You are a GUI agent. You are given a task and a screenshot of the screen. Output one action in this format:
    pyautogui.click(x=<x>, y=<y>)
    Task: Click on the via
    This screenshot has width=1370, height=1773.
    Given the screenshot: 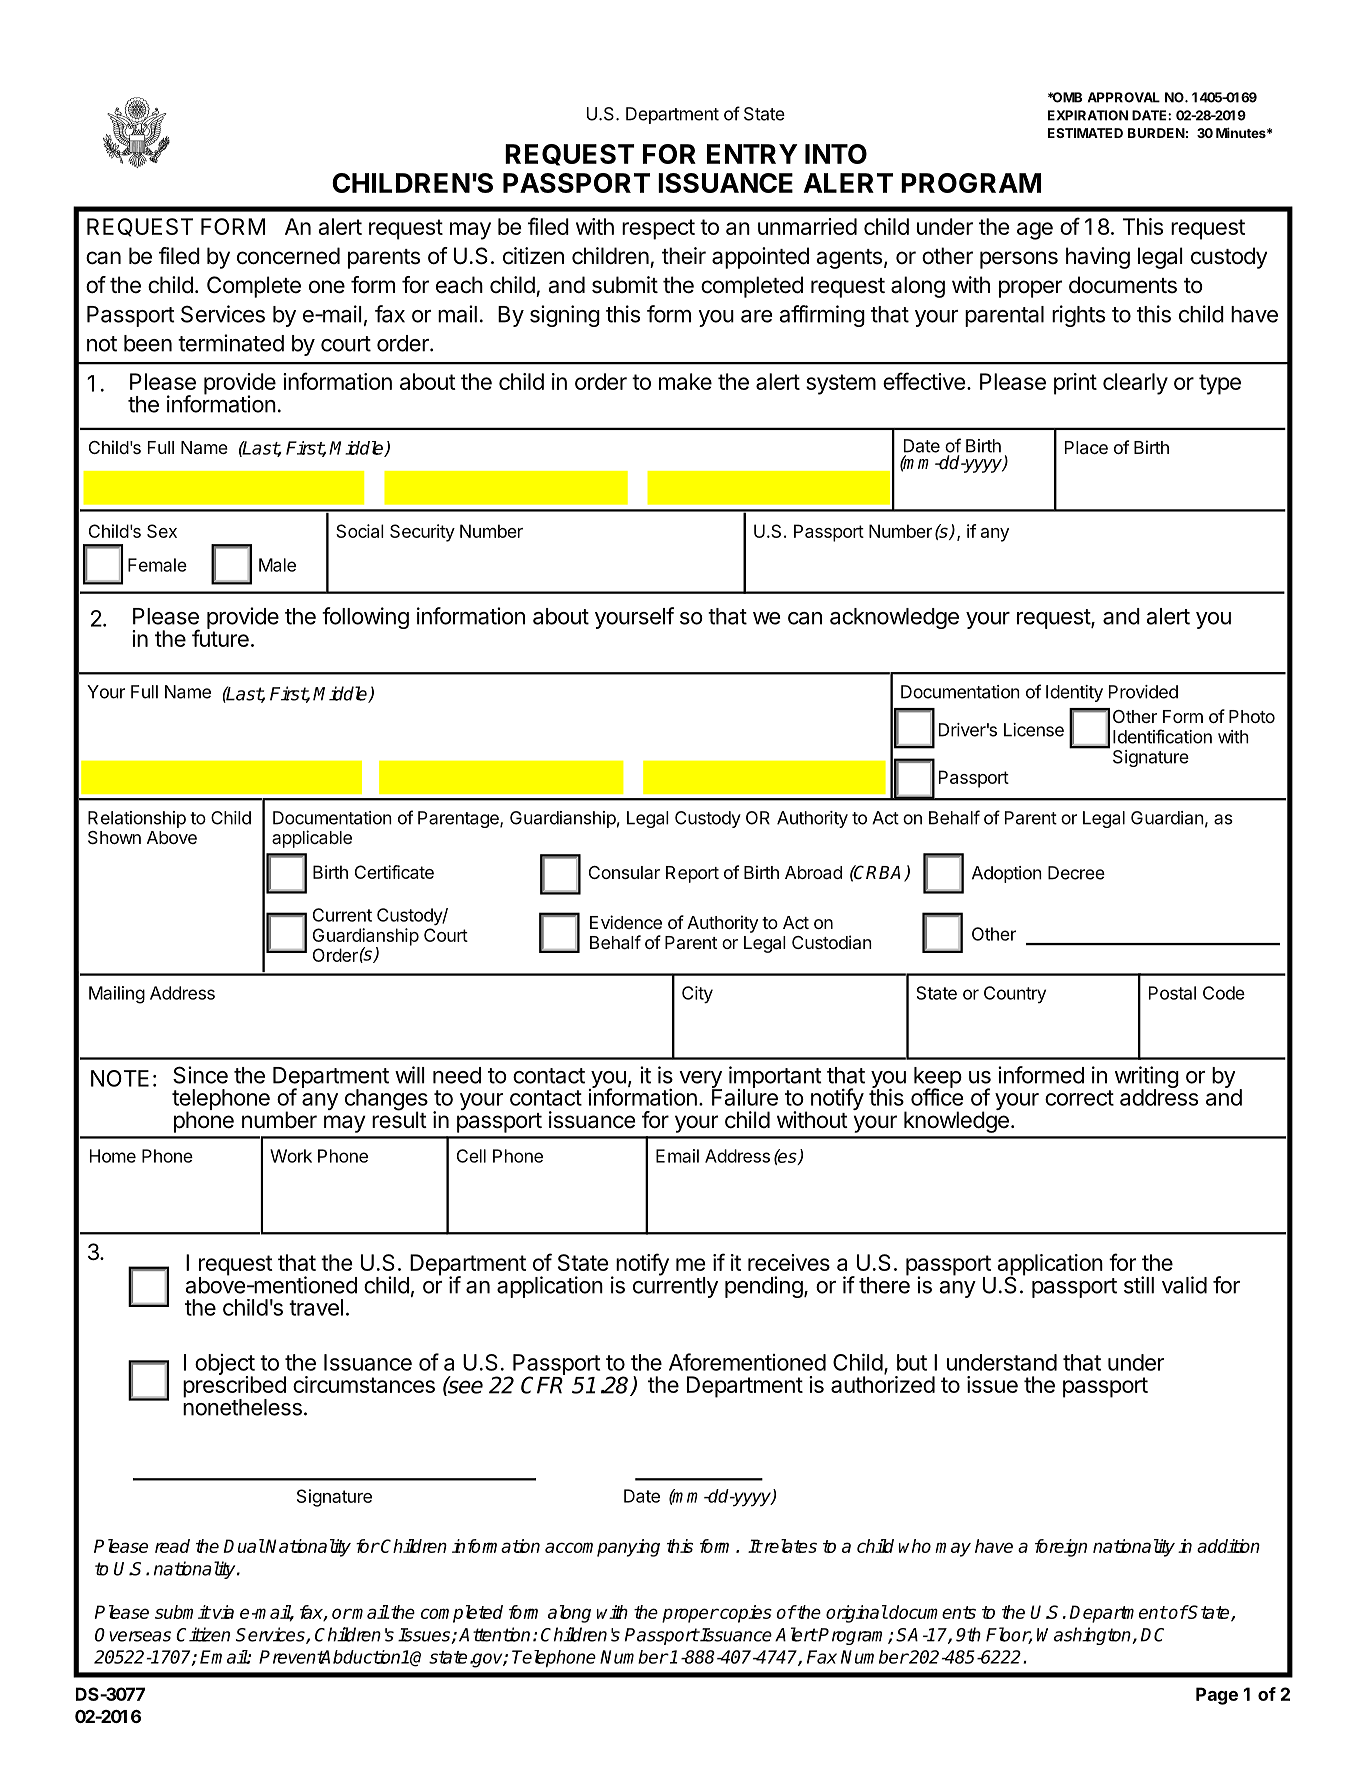 What is the action you would take?
    pyautogui.click(x=222, y=1612)
